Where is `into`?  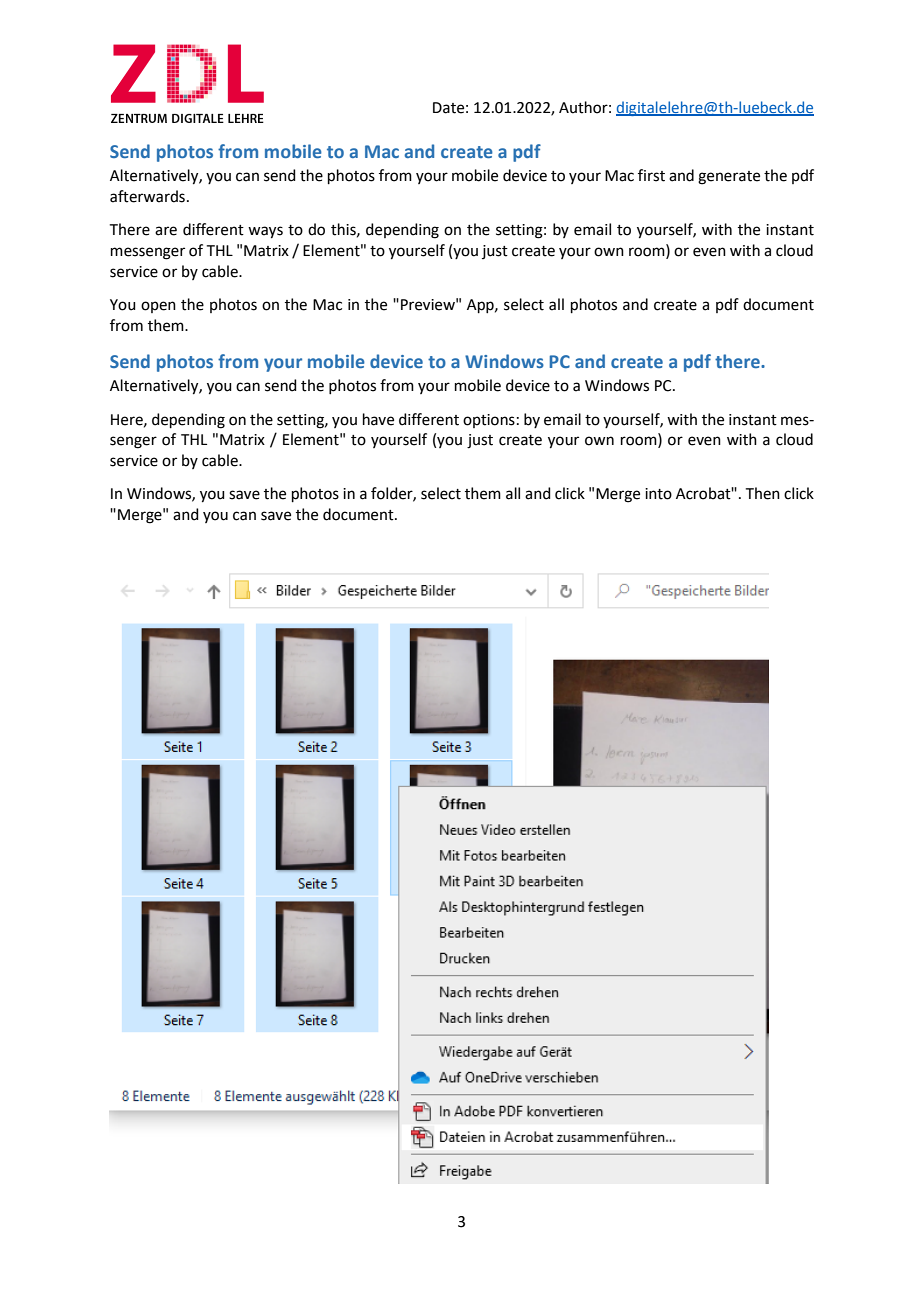
into is located at coordinates (658, 494).
